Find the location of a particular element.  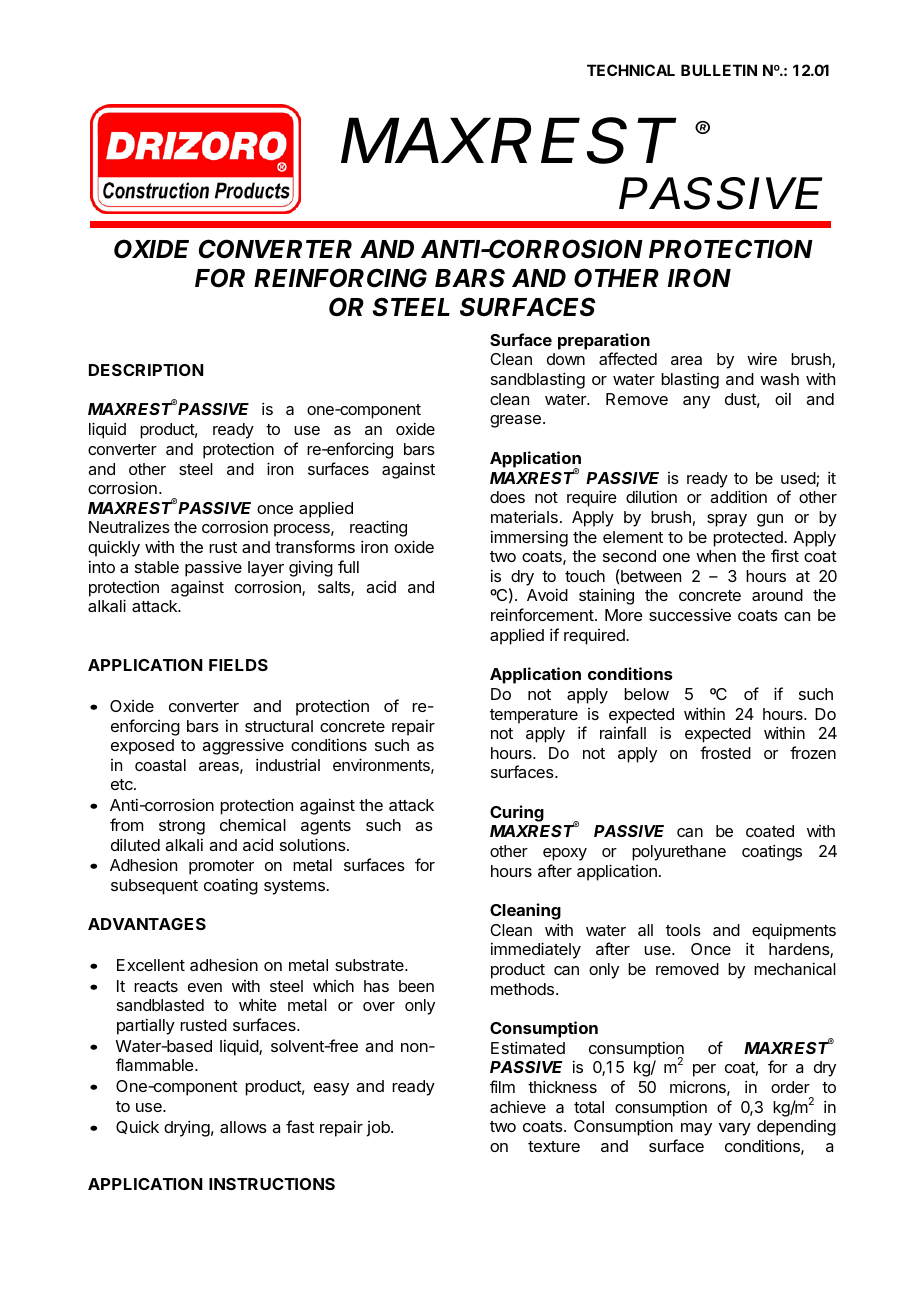

DESCRIPTION is located at coordinates (146, 370).
